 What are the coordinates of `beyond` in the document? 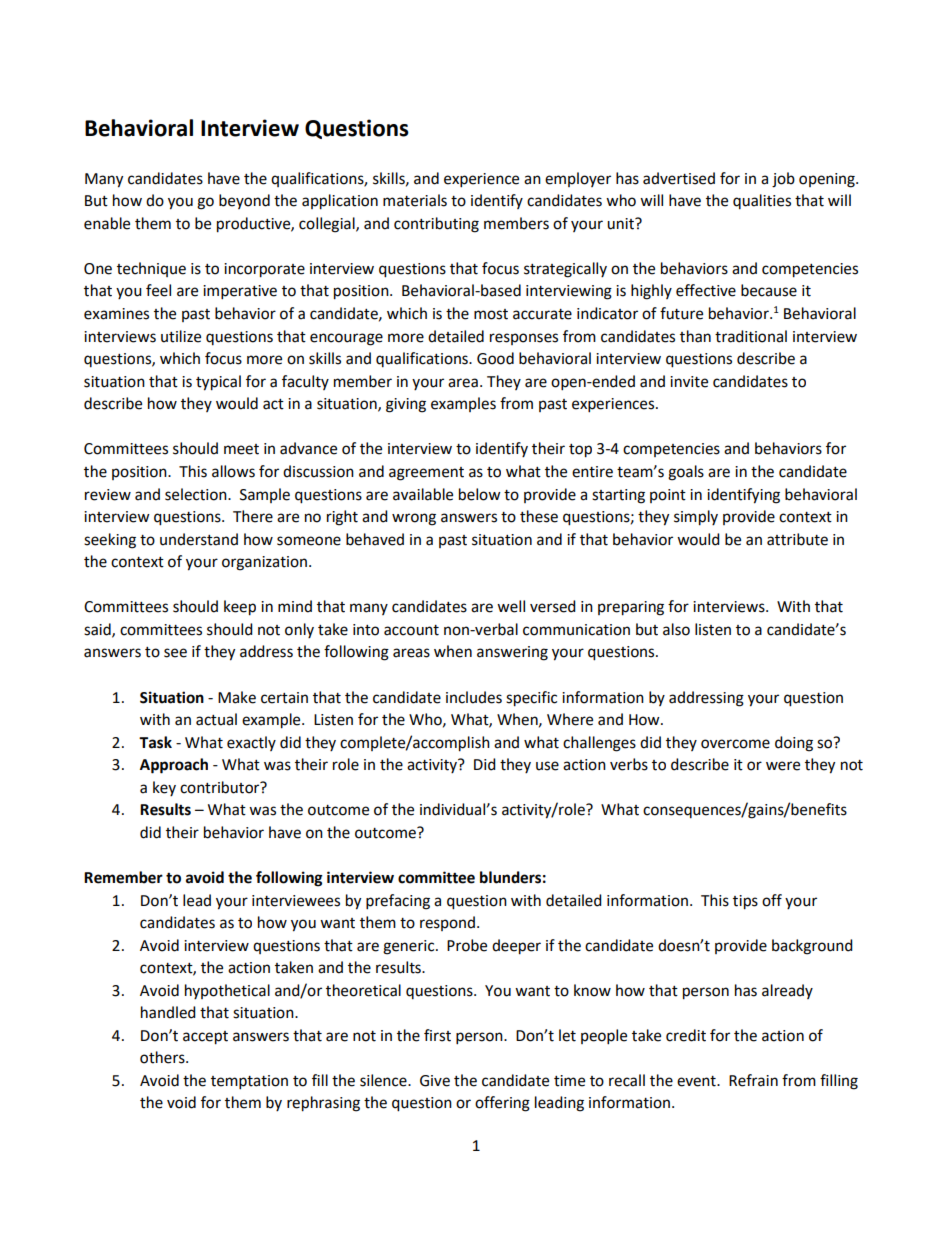 It's located at (244, 201).
